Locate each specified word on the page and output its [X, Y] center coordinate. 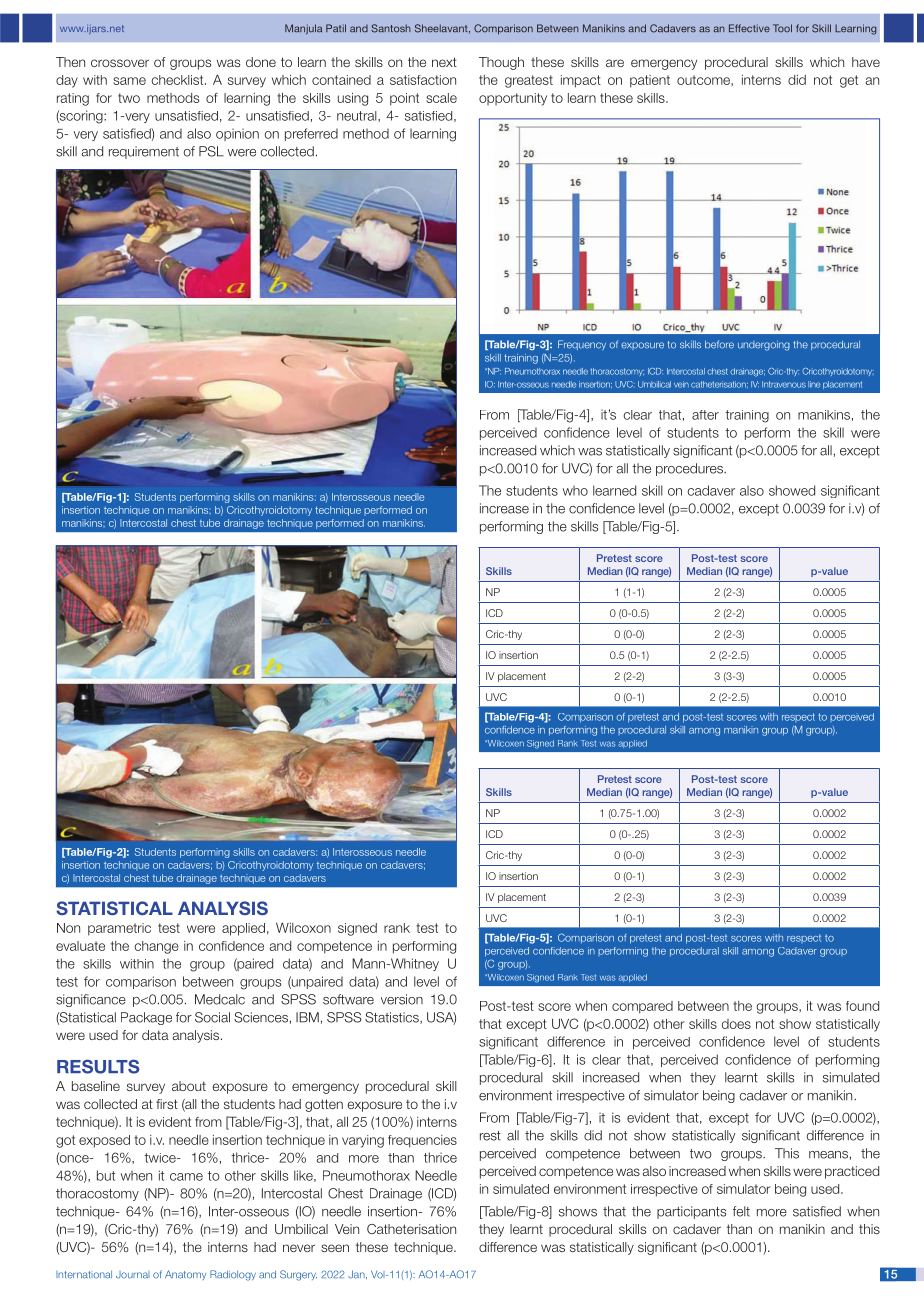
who [575, 490]
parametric [119, 929]
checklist [178, 80]
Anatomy [185, 1275]
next [444, 62]
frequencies [422, 1141]
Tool [782, 28]
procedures [690, 469]
